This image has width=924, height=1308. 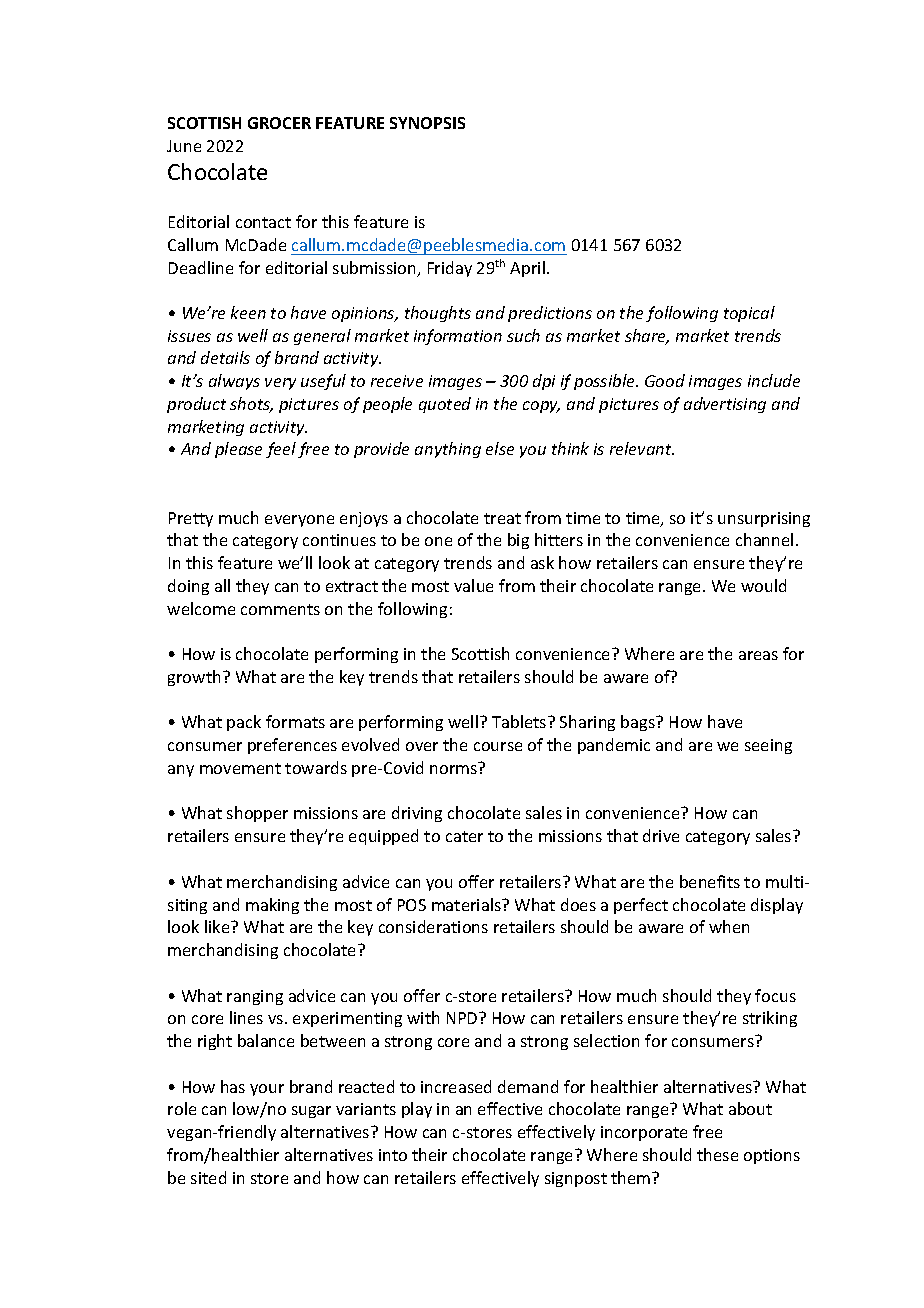 What do you see at coordinates (279, 123) in the image?
I see `GROCER` at bounding box center [279, 123].
